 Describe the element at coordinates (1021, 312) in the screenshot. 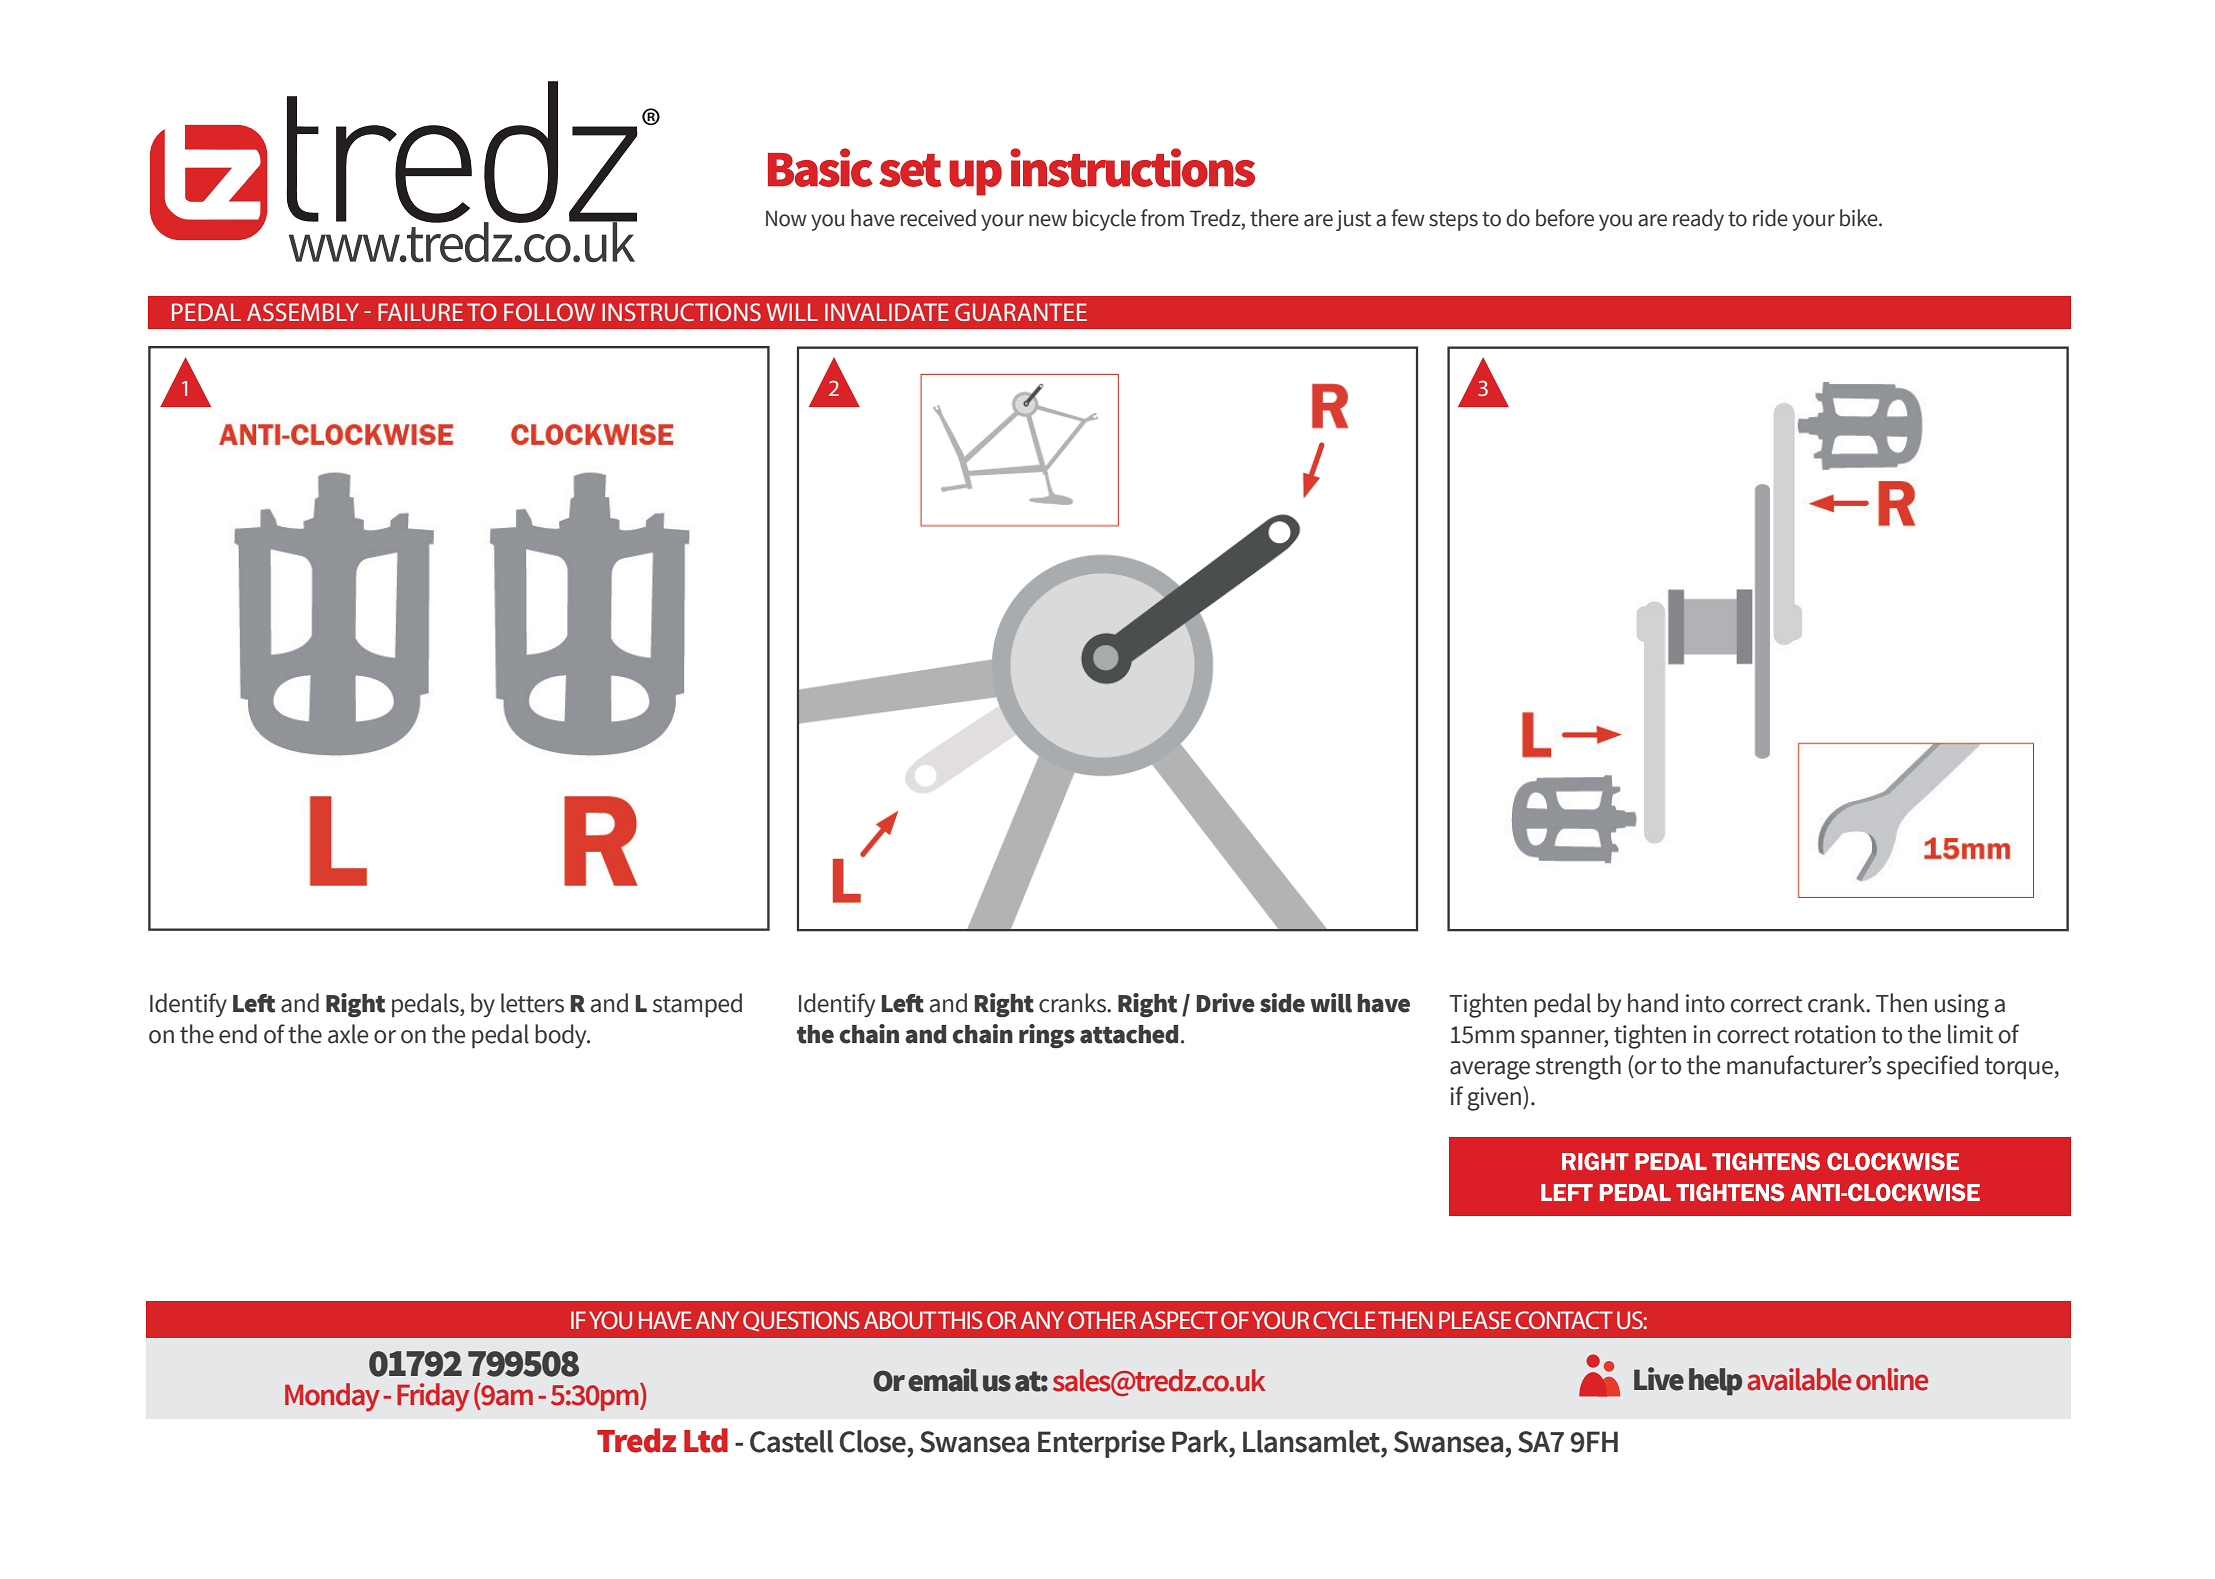

I see `GUARANTEE` at that location.
